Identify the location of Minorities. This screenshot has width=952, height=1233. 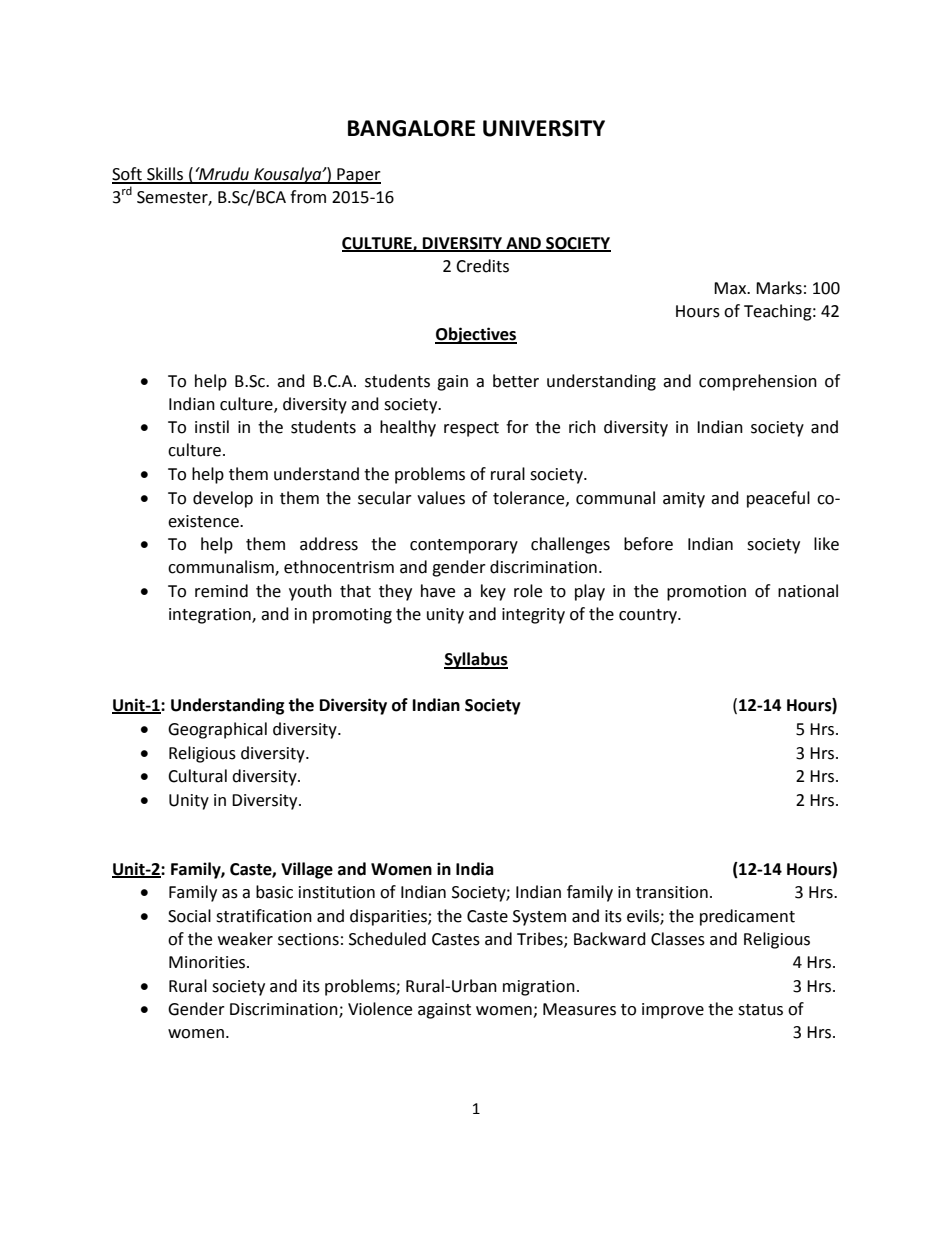
(208, 962).
